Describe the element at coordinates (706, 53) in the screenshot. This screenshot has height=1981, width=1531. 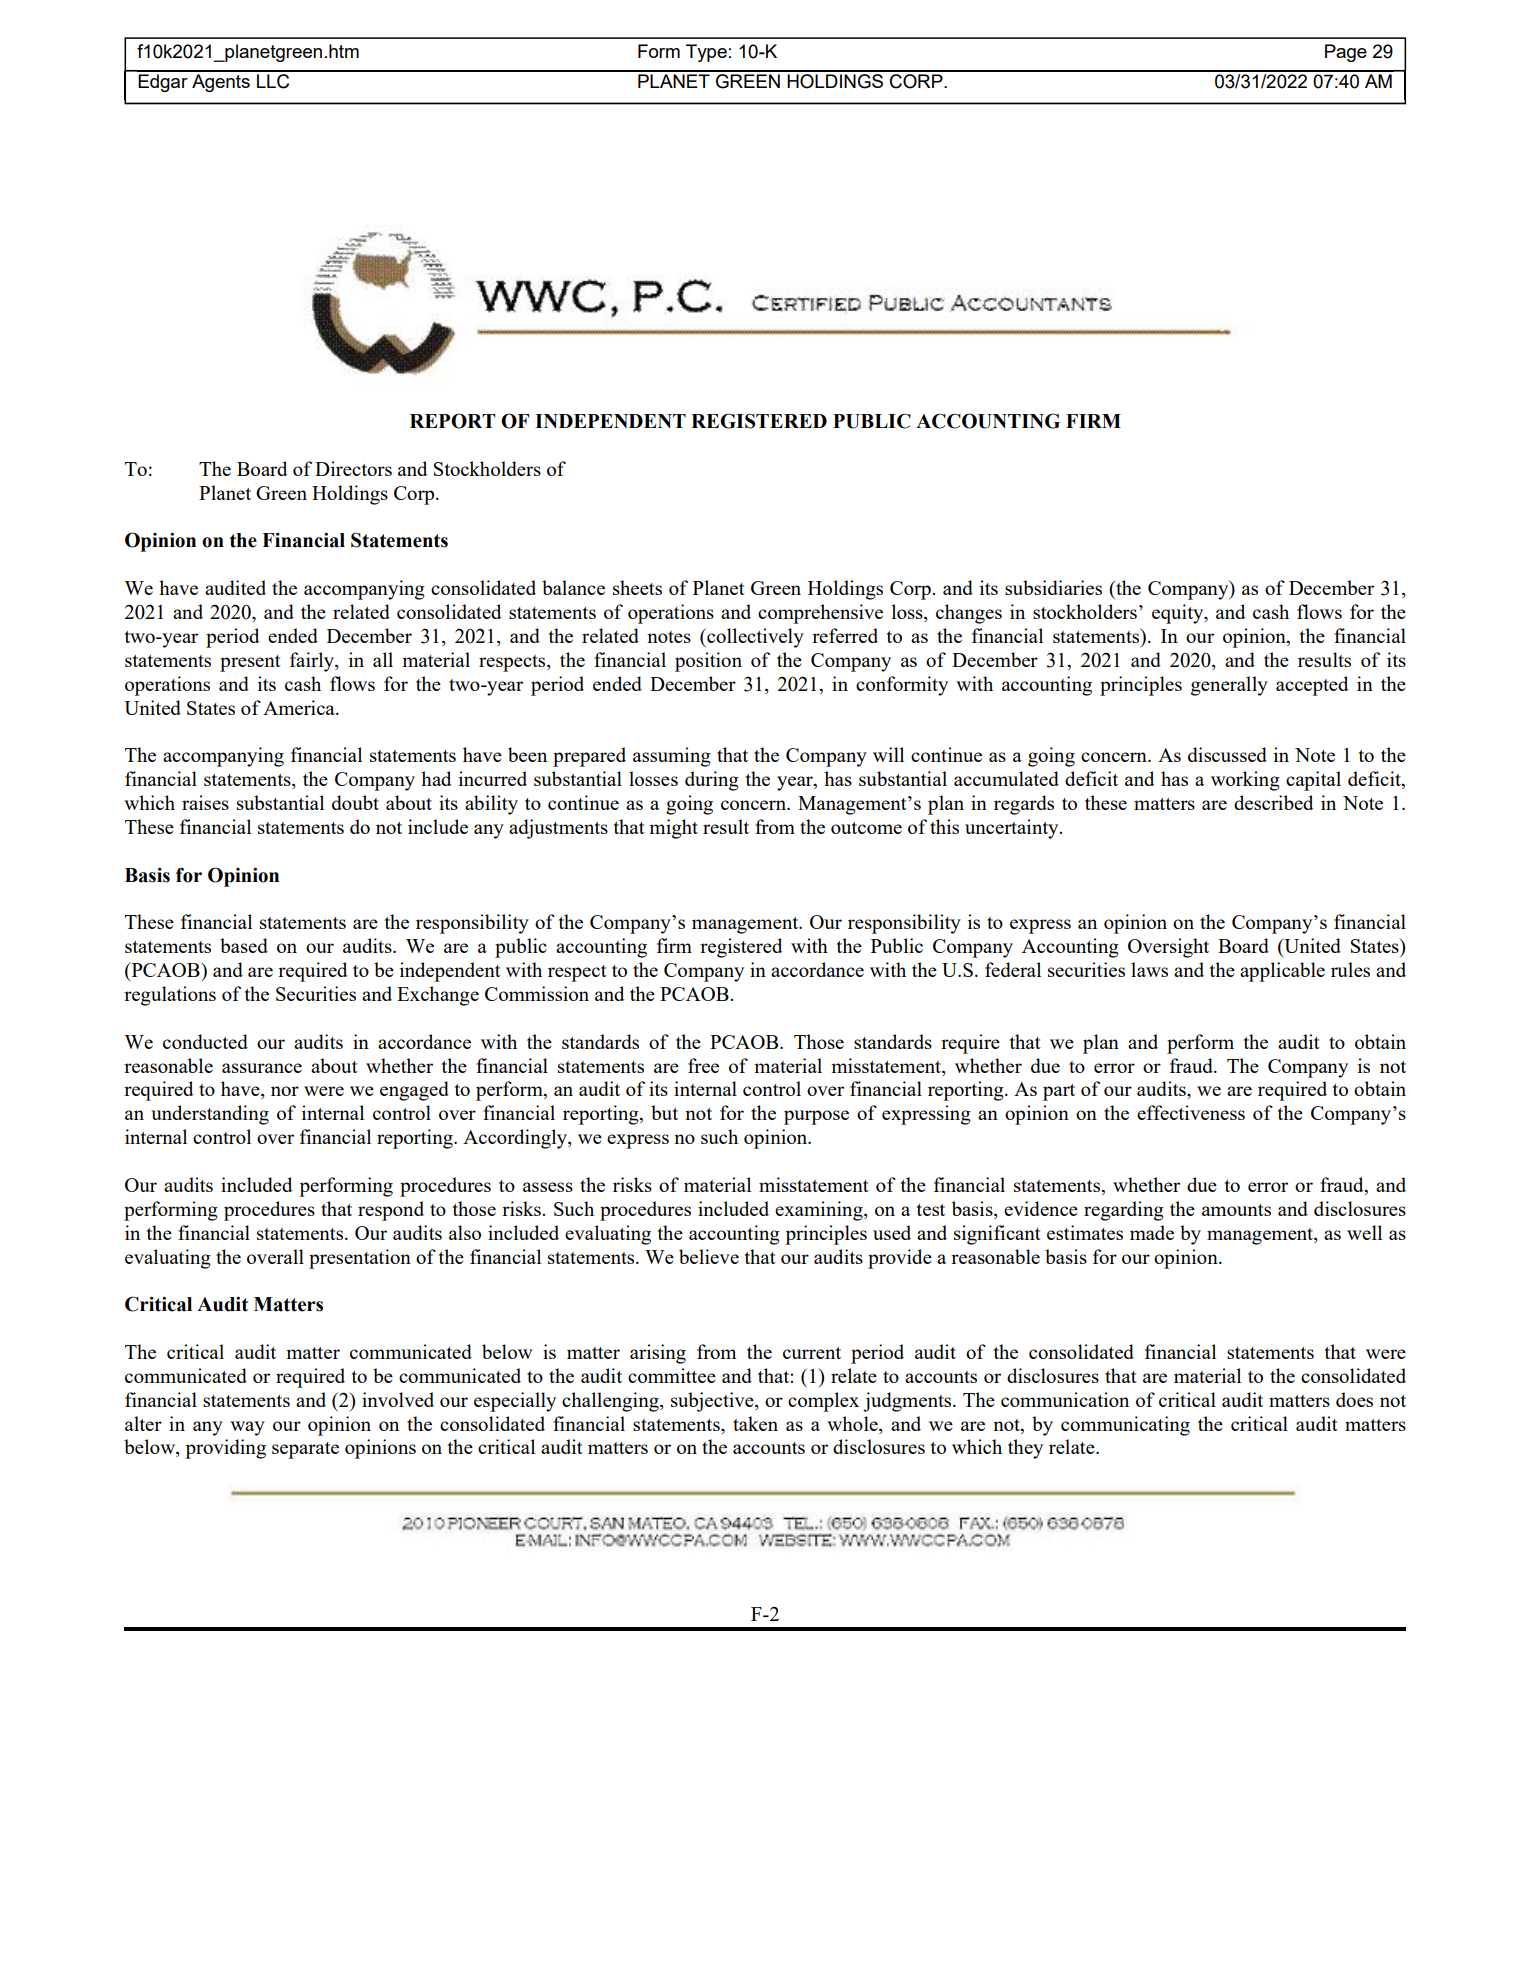
I see `Type` at that location.
